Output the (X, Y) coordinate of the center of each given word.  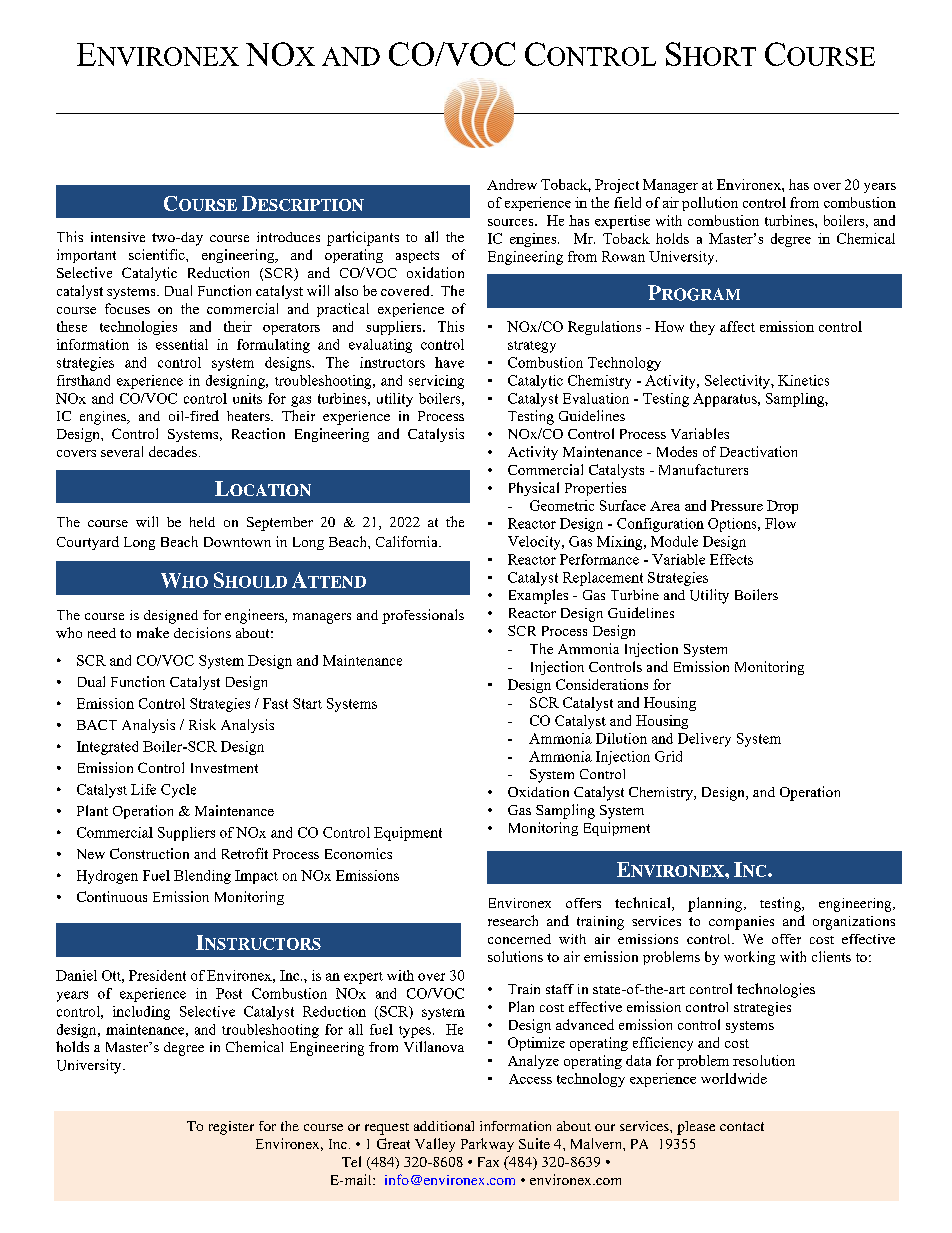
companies (741, 923)
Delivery (704, 740)
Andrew (512, 184)
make (153, 632)
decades (174, 451)
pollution (710, 204)
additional (444, 1126)
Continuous (112, 896)
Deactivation (758, 451)
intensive (118, 237)
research (513, 920)
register (231, 1128)
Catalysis (436, 435)
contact (742, 1126)
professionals (423, 616)
